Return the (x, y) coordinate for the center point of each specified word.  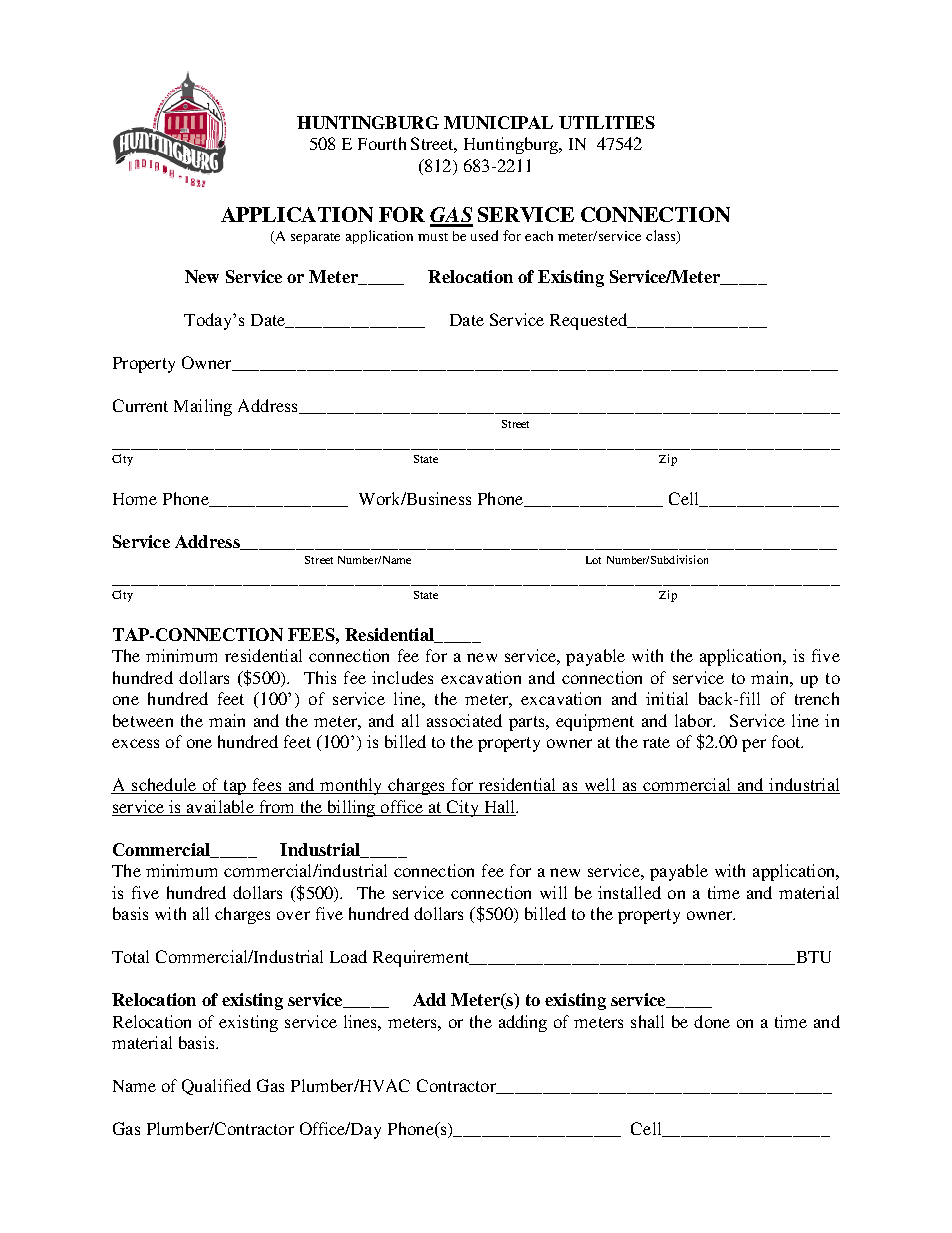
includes (402, 677)
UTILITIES (607, 122)
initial (667, 698)
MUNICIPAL (498, 122)
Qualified (216, 1087)
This (320, 677)
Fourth (382, 143)
